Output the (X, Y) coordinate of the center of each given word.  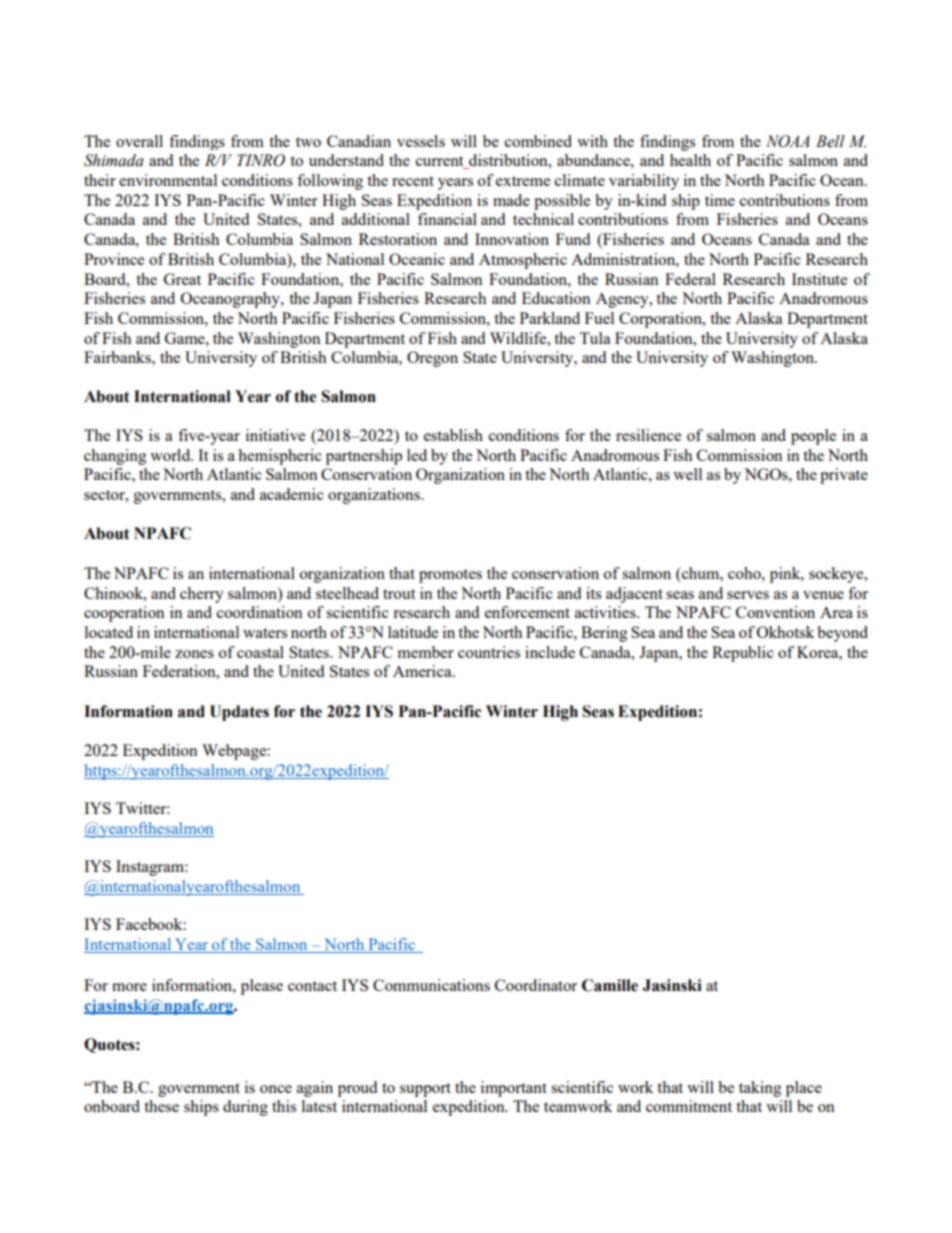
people (813, 437)
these (161, 1106)
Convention (775, 612)
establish (453, 435)
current (441, 162)
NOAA (788, 141)
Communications (431, 985)
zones (194, 654)
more (129, 987)
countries (489, 652)
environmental (168, 180)
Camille (610, 985)
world (171, 455)
